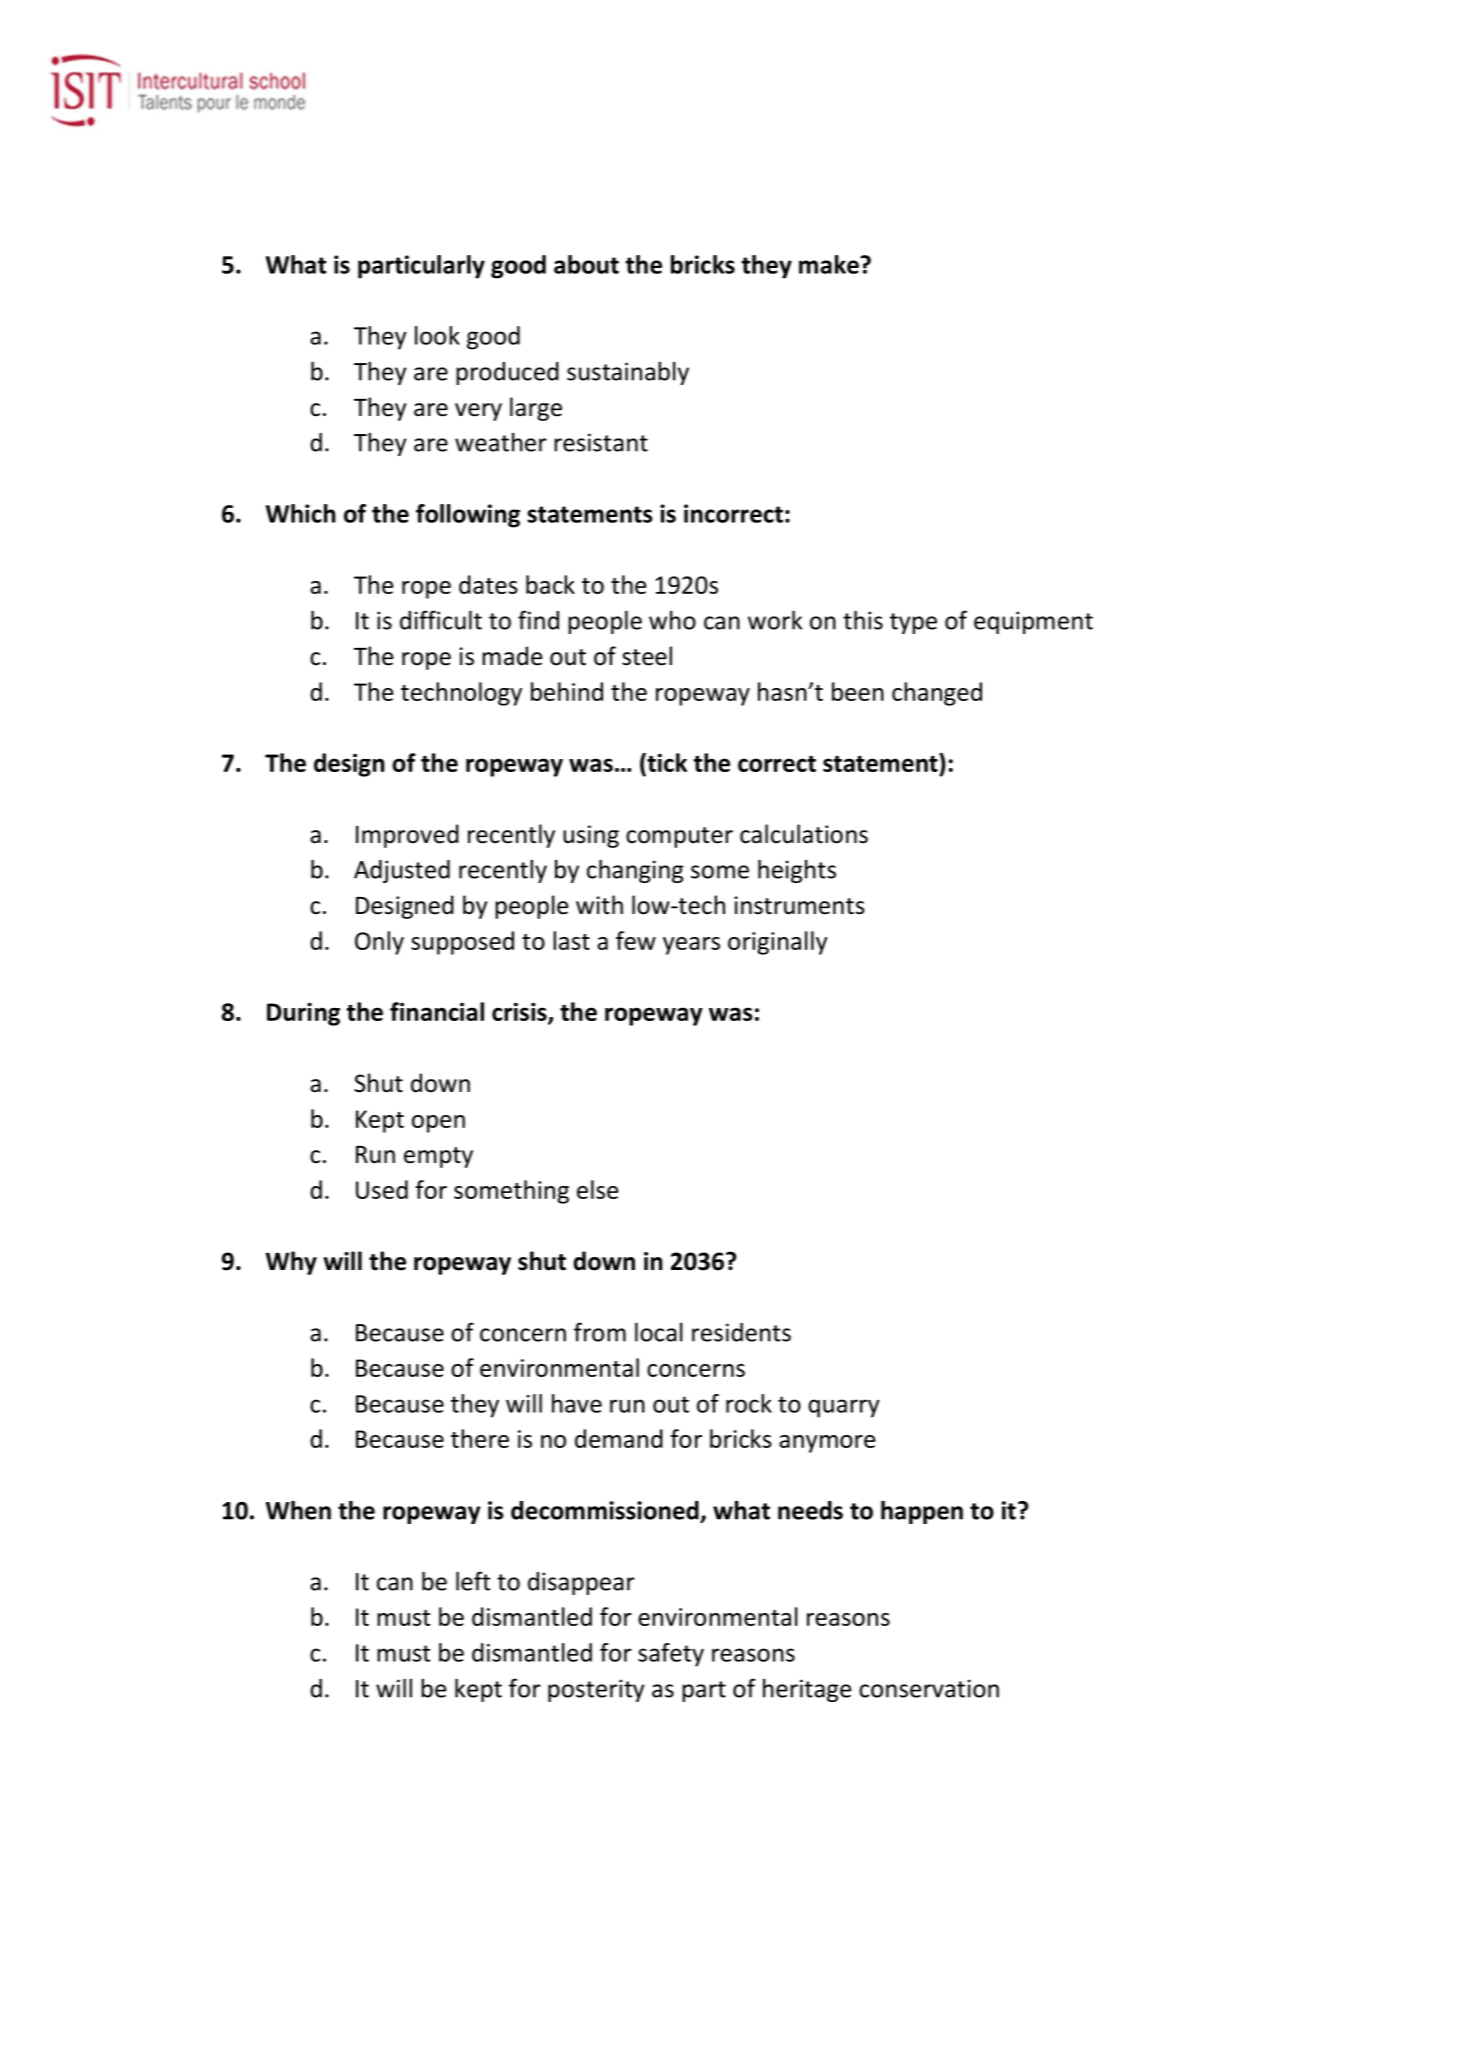 This image has width=1462, height=2068. I want to click on conservation, so click(929, 1688).
